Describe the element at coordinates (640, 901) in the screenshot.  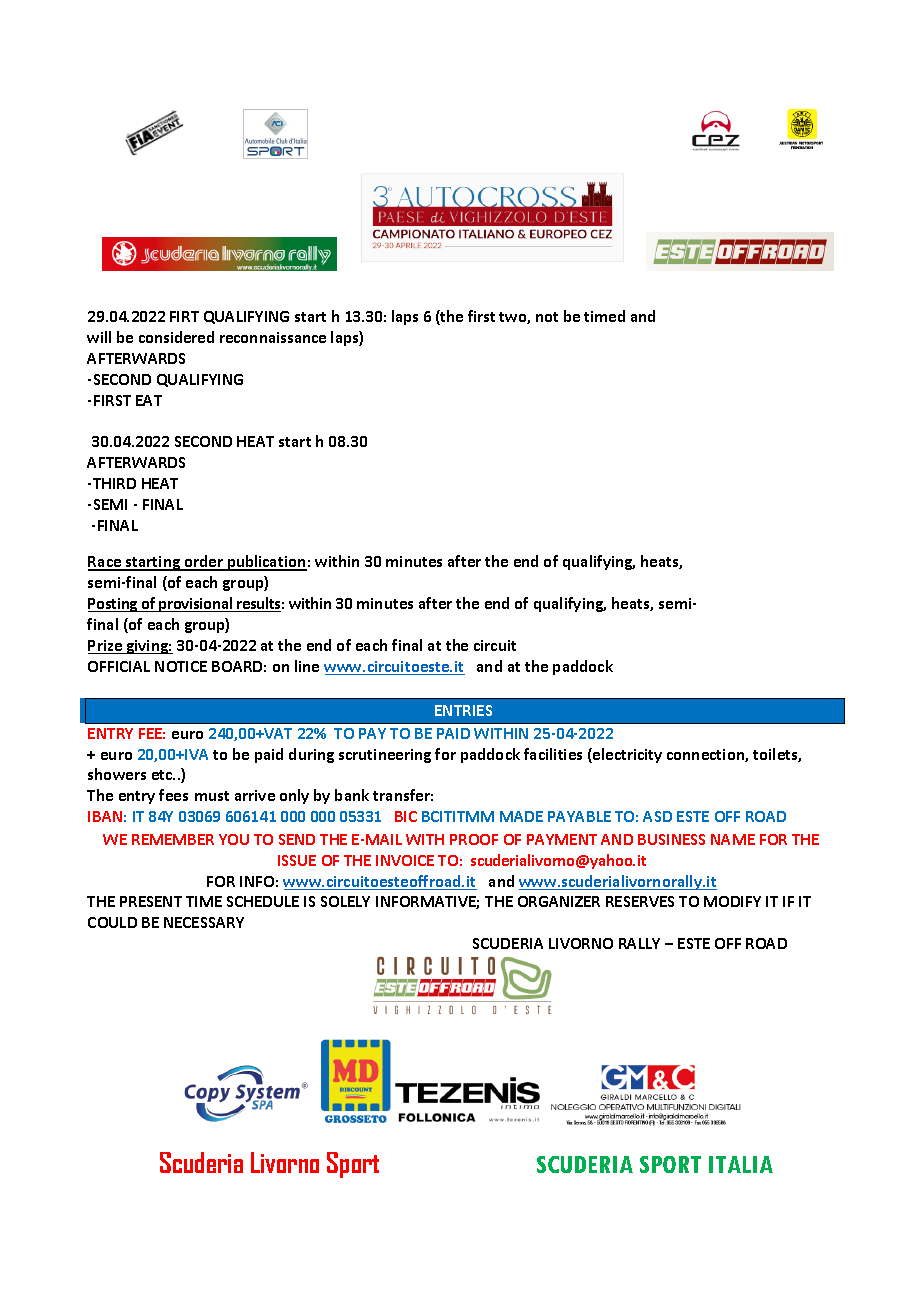
I see `RESERVES` at that location.
